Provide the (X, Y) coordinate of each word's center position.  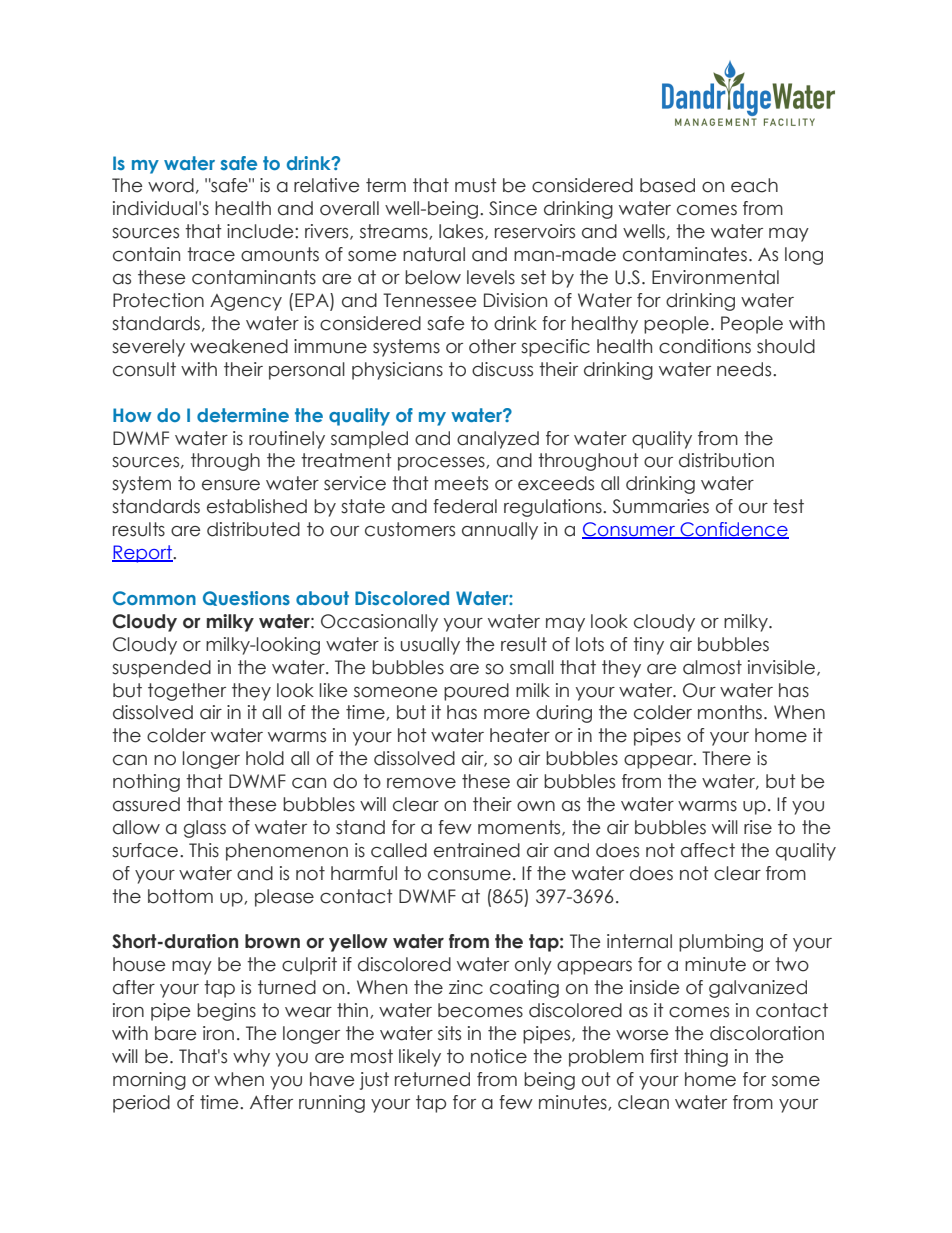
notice (499, 1056)
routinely (287, 440)
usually (430, 646)
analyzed (498, 440)
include (261, 231)
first (664, 1056)
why (251, 1058)
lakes (462, 232)
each (754, 185)
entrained (477, 850)
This (204, 850)
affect (708, 850)
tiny (648, 646)
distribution (726, 460)
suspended (161, 669)
